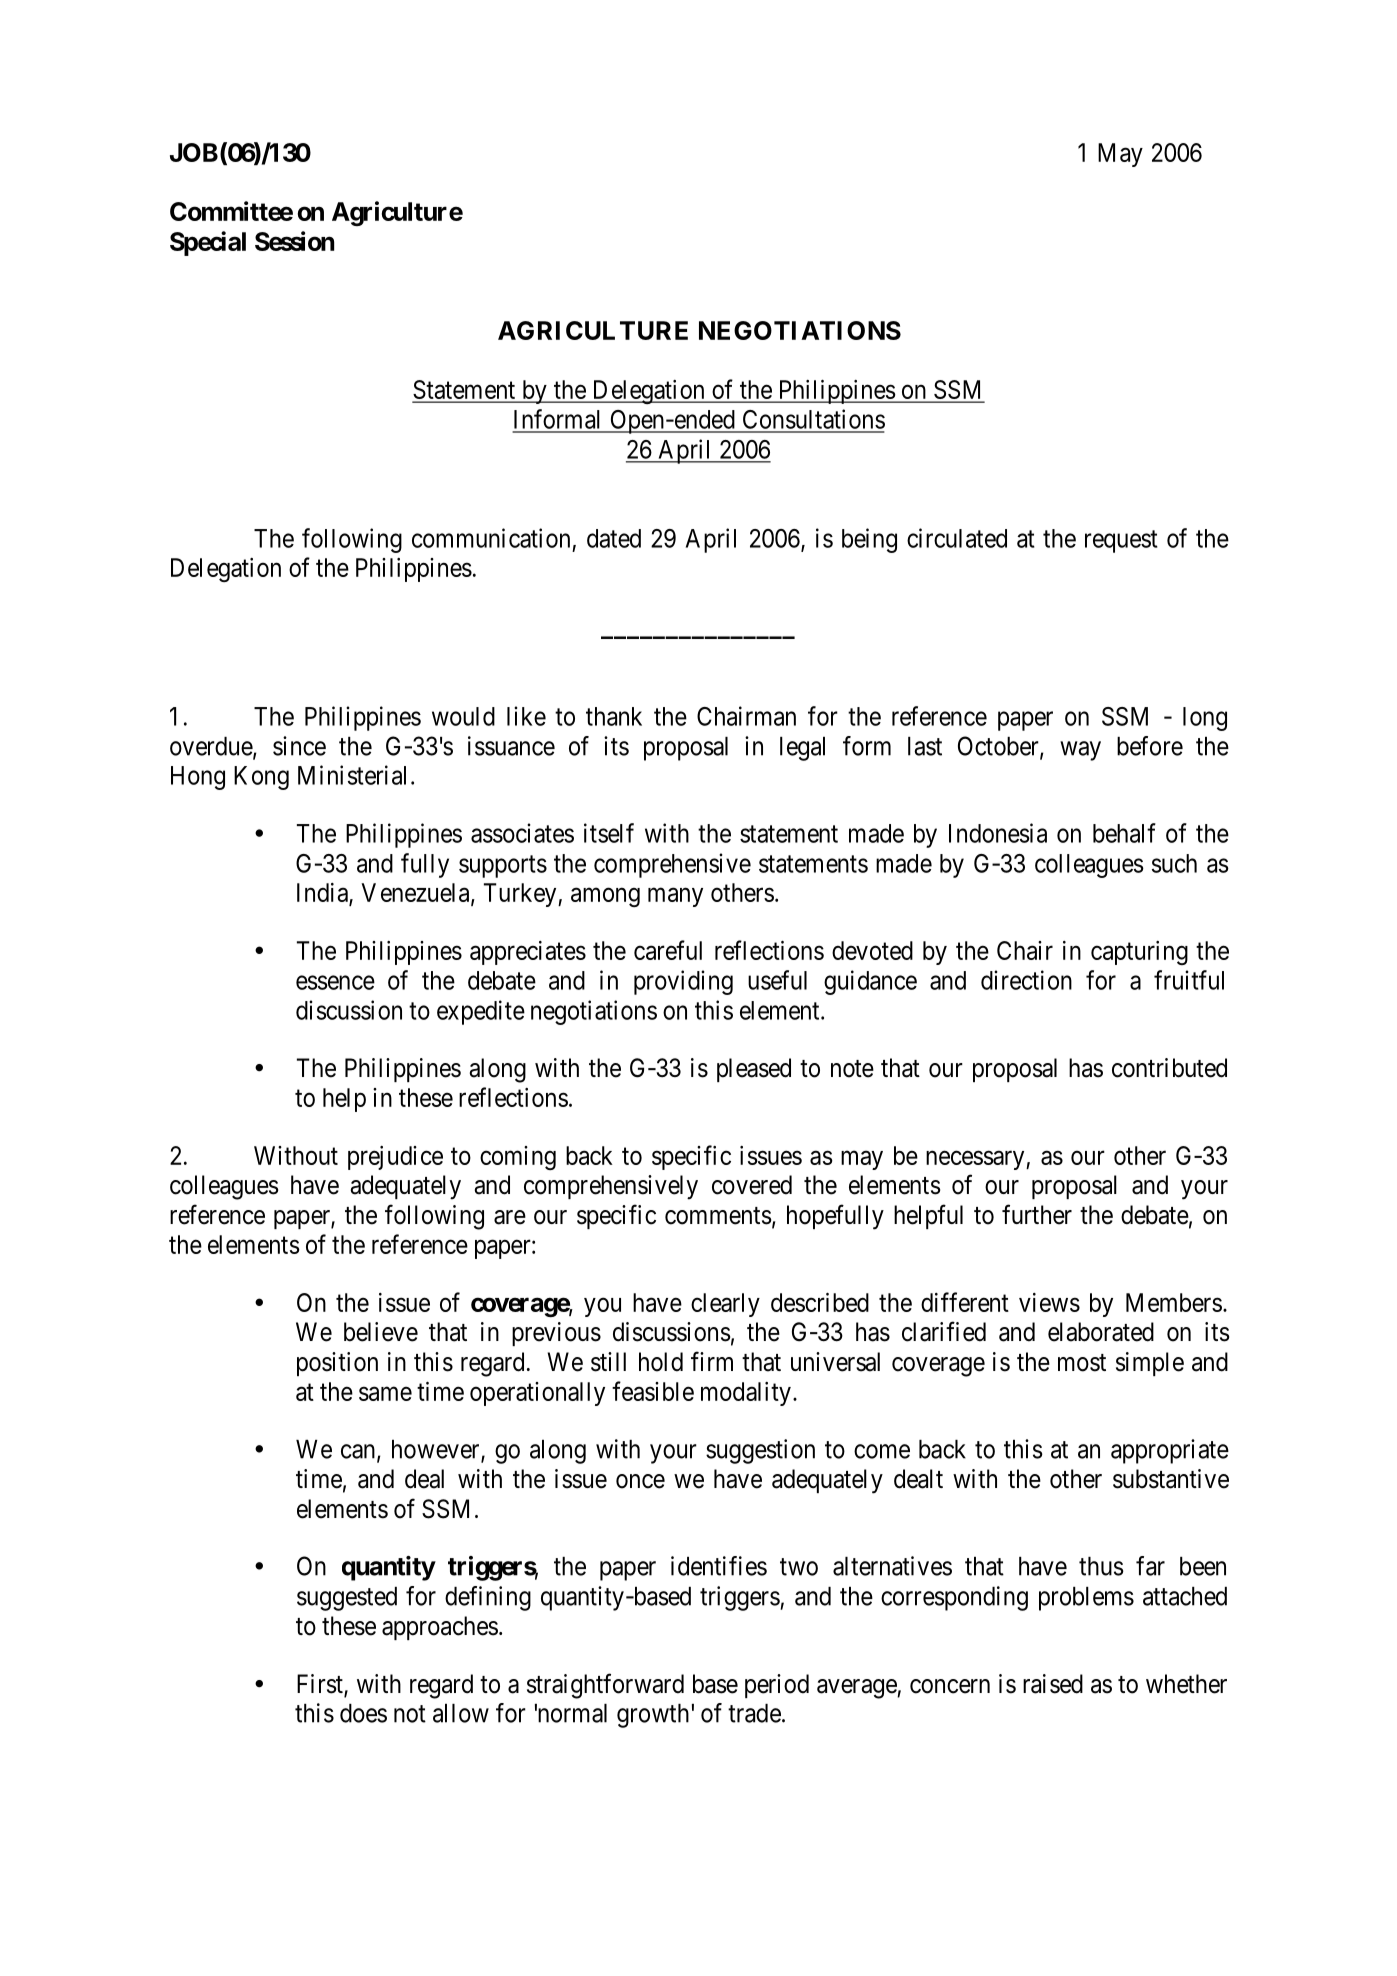 The height and width of the screenshot is (1976, 1397). I want to click on thank, so click(614, 716).
